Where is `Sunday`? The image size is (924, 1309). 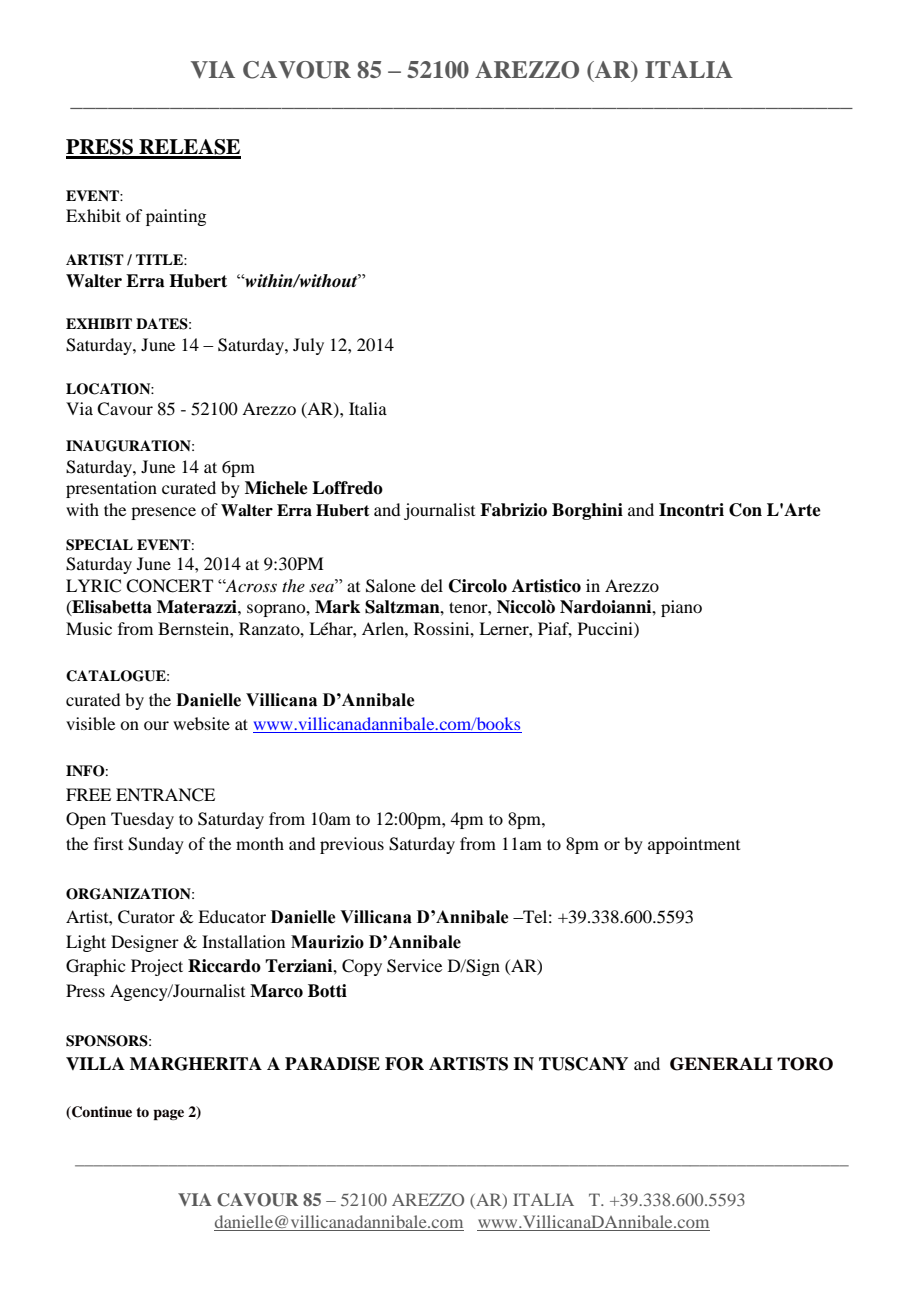
Sunday is located at coordinates (156, 845).
